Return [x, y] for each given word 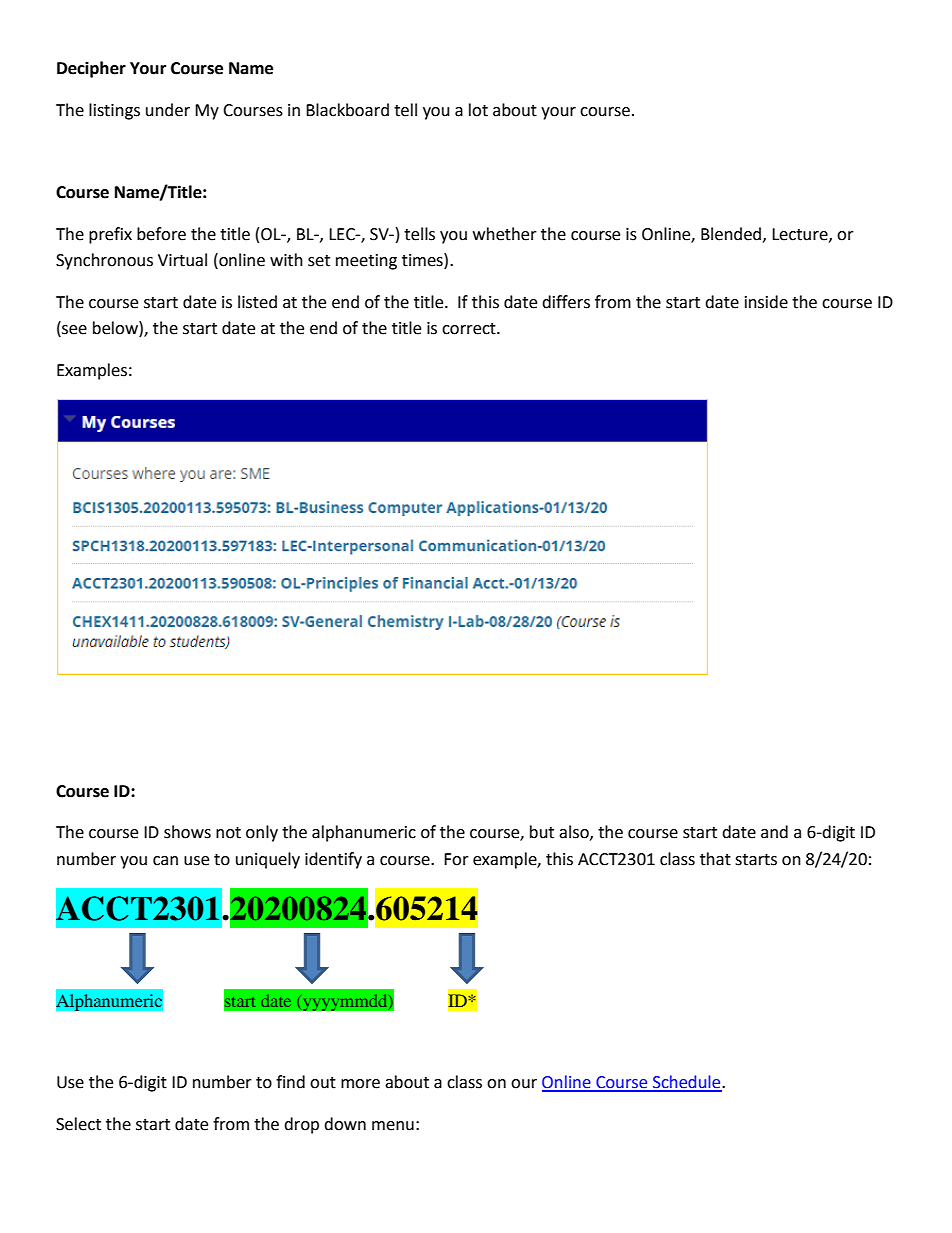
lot [478, 110]
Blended [731, 234]
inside [766, 302]
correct [470, 329]
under [168, 110]
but [542, 832]
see [74, 330]
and [774, 832]
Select [78, 1124]
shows [187, 832]
